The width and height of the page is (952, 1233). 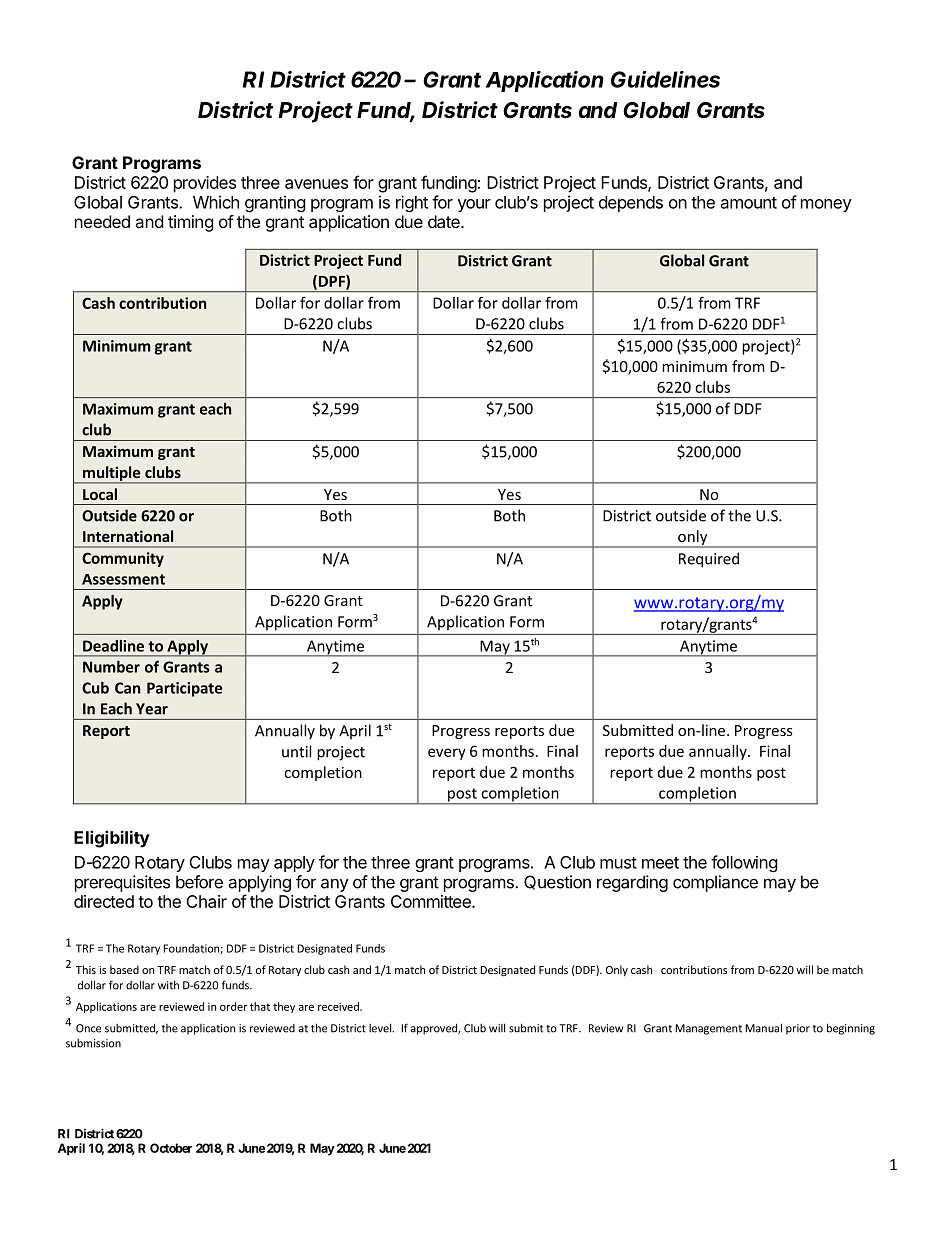 What do you see at coordinates (112, 474) in the page?
I see `multiple` at bounding box center [112, 474].
